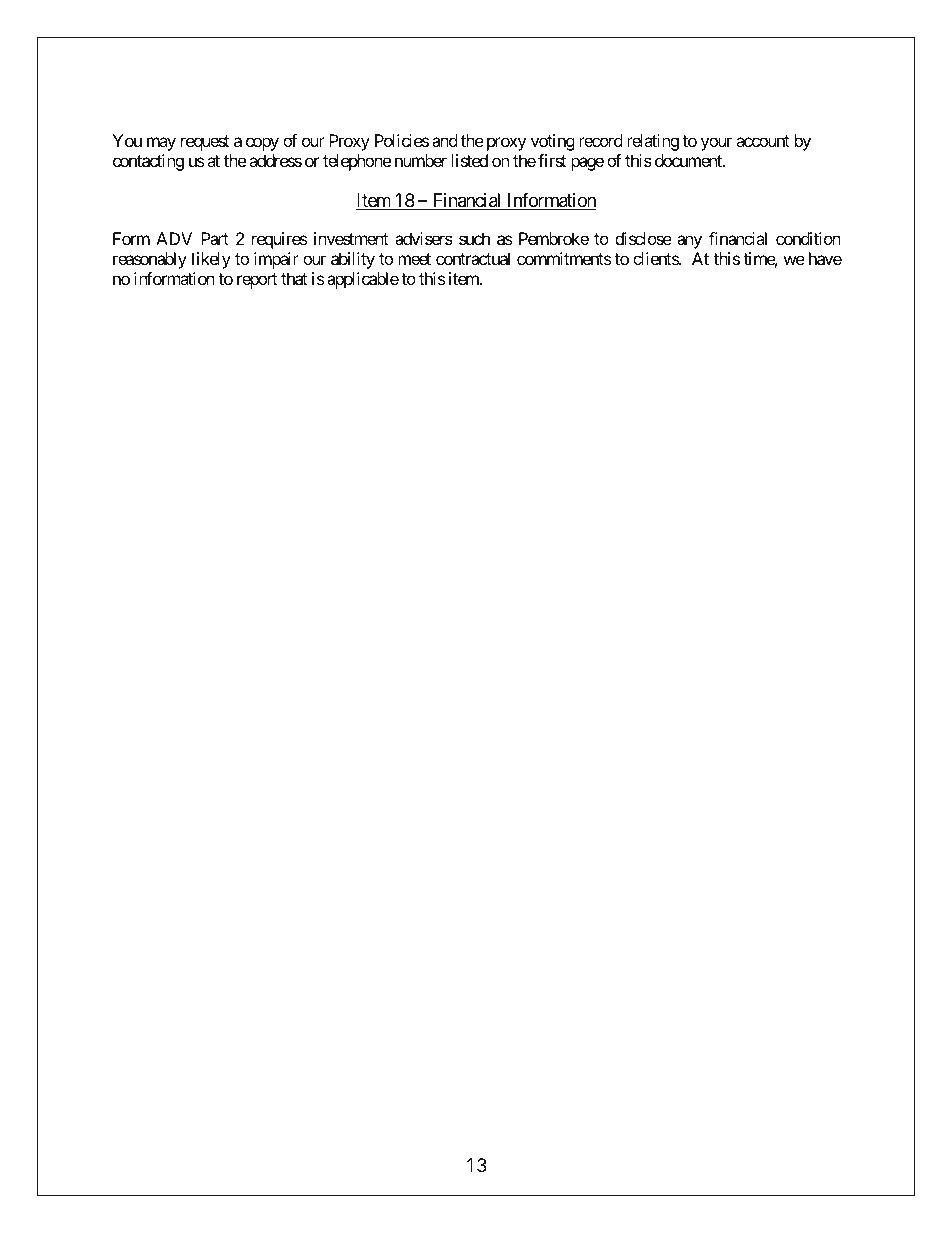 This page has width=952, height=1233. What do you see at coordinates (643, 238) in the page?
I see `disclose` at bounding box center [643, 238].
